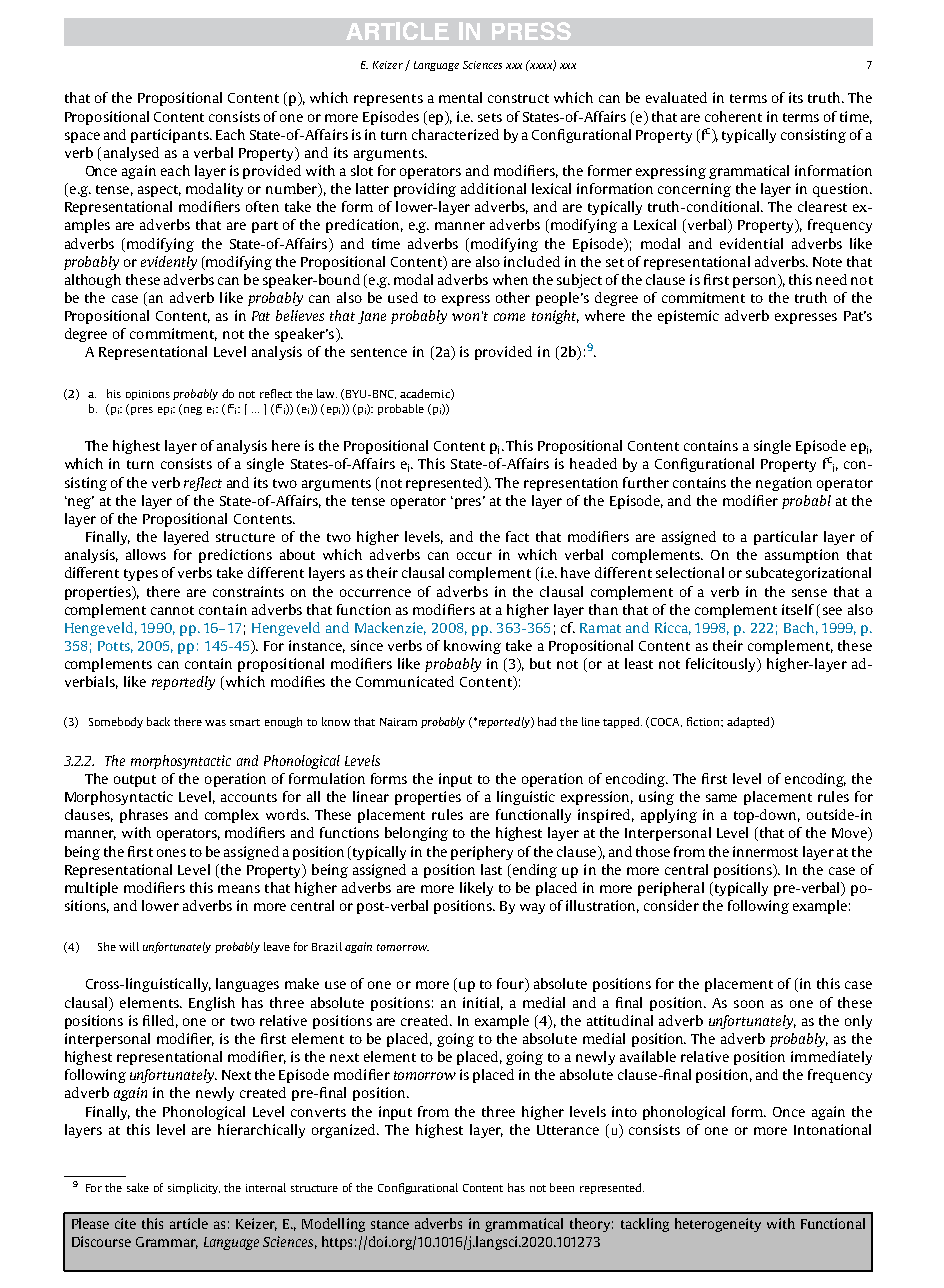 Image resolution: width=944 pixels, height=1288 pixels. What do you see at coordinates (765, 851) in the screenshot?
I see `innermost` at bounding box center [765, 851].
